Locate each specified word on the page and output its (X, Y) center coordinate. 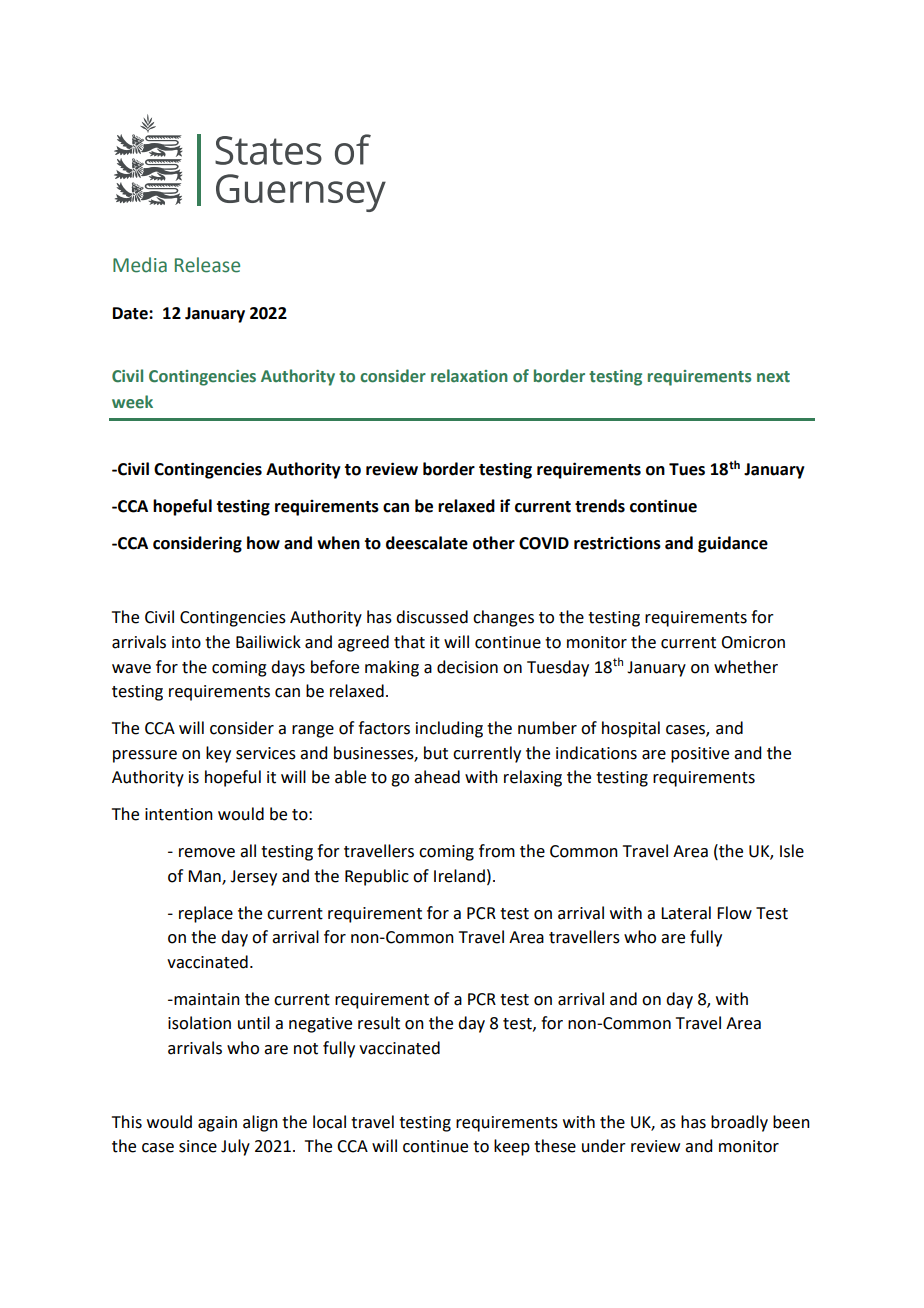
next (773, 377)
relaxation (469, 376)
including (449, 729)
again (217, 1124)
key (218, 754)
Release (207, 265)
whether (746, 667)
